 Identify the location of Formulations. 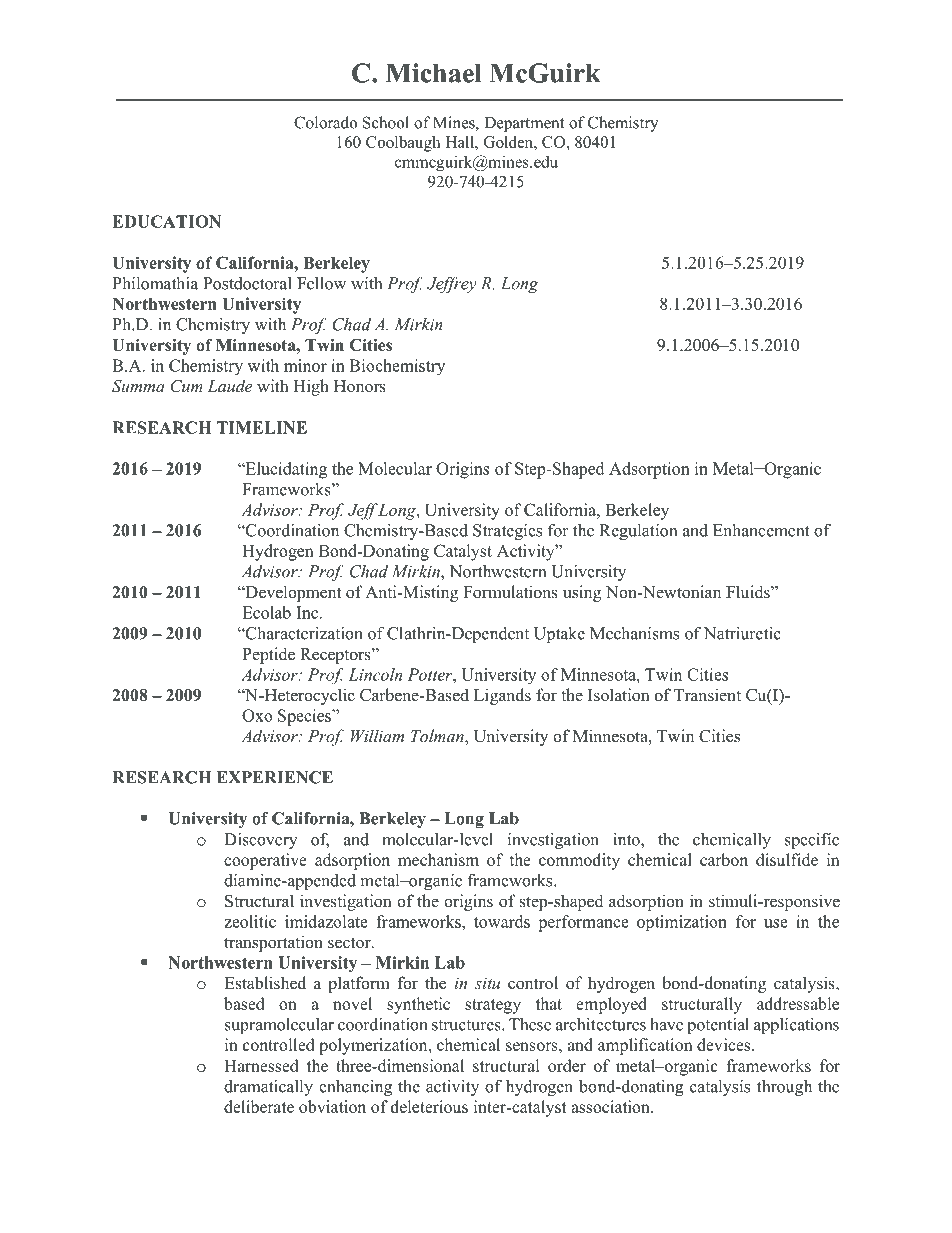
(510, 592).
